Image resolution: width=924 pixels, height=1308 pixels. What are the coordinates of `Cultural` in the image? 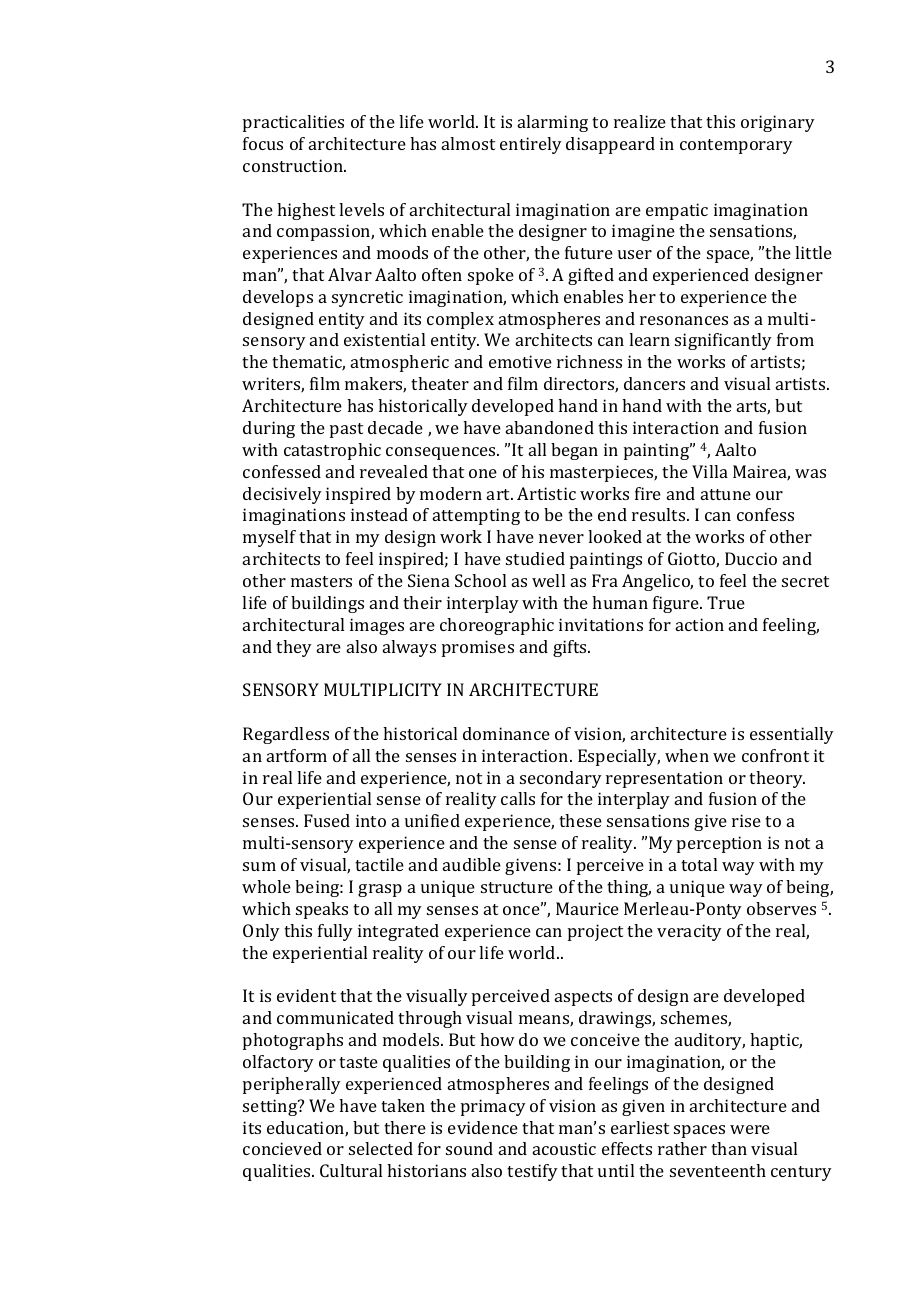 It's located at (351, 1170).
